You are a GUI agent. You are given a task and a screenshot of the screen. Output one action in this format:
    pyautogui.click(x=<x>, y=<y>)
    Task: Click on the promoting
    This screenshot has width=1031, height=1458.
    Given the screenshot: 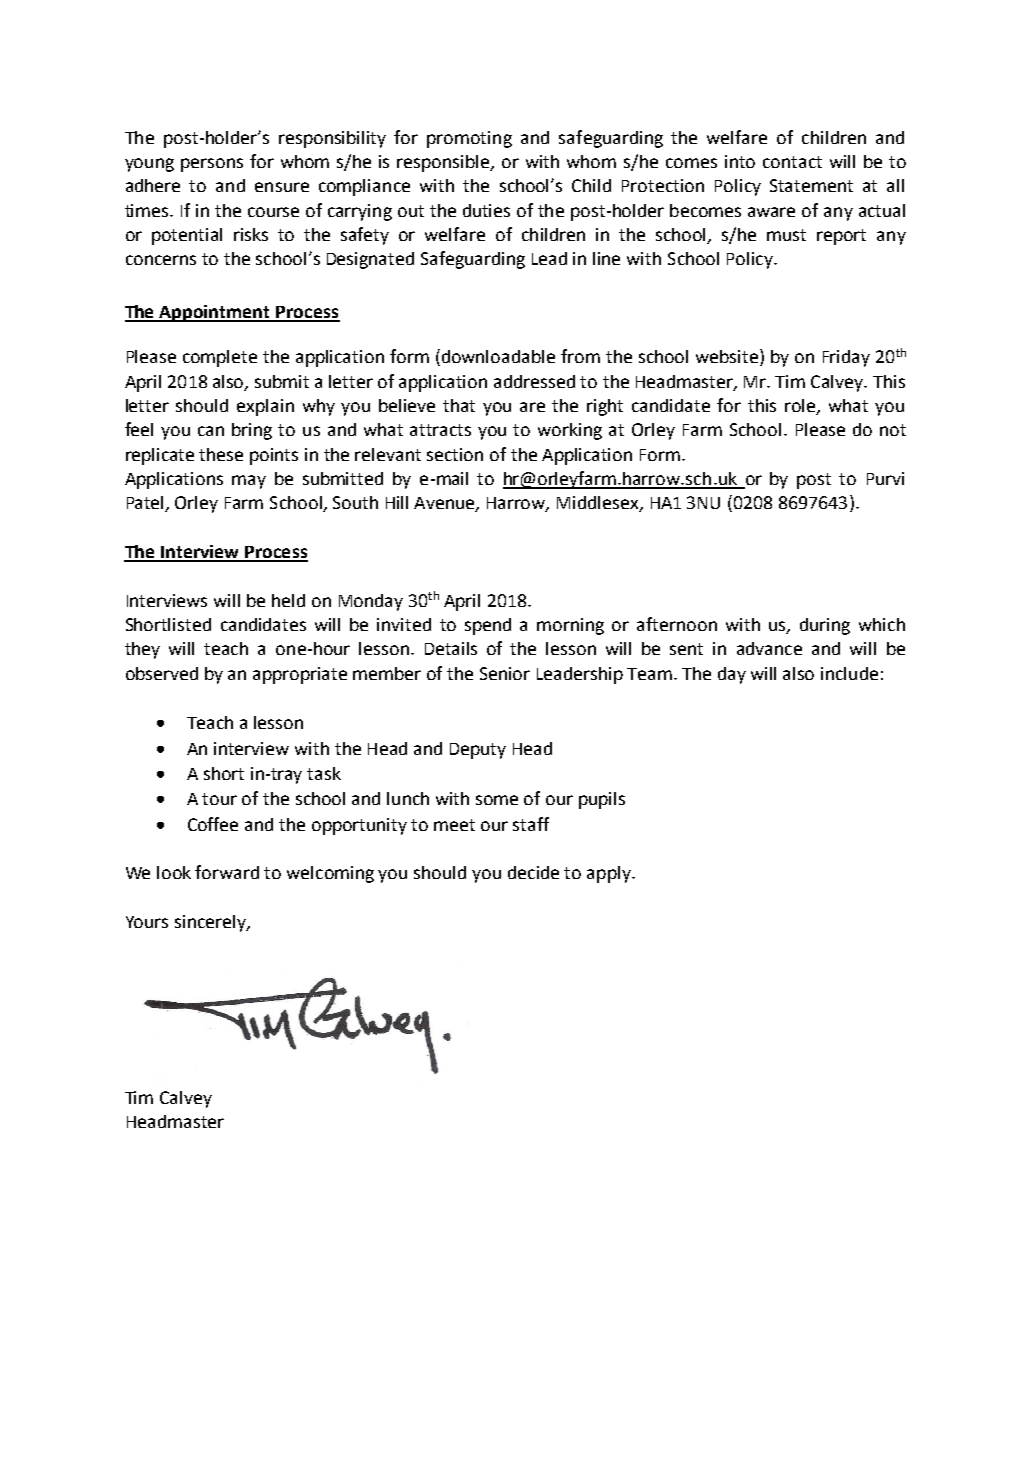 What is the action you would take?
    pyautogui.click(x=469, y=139)
